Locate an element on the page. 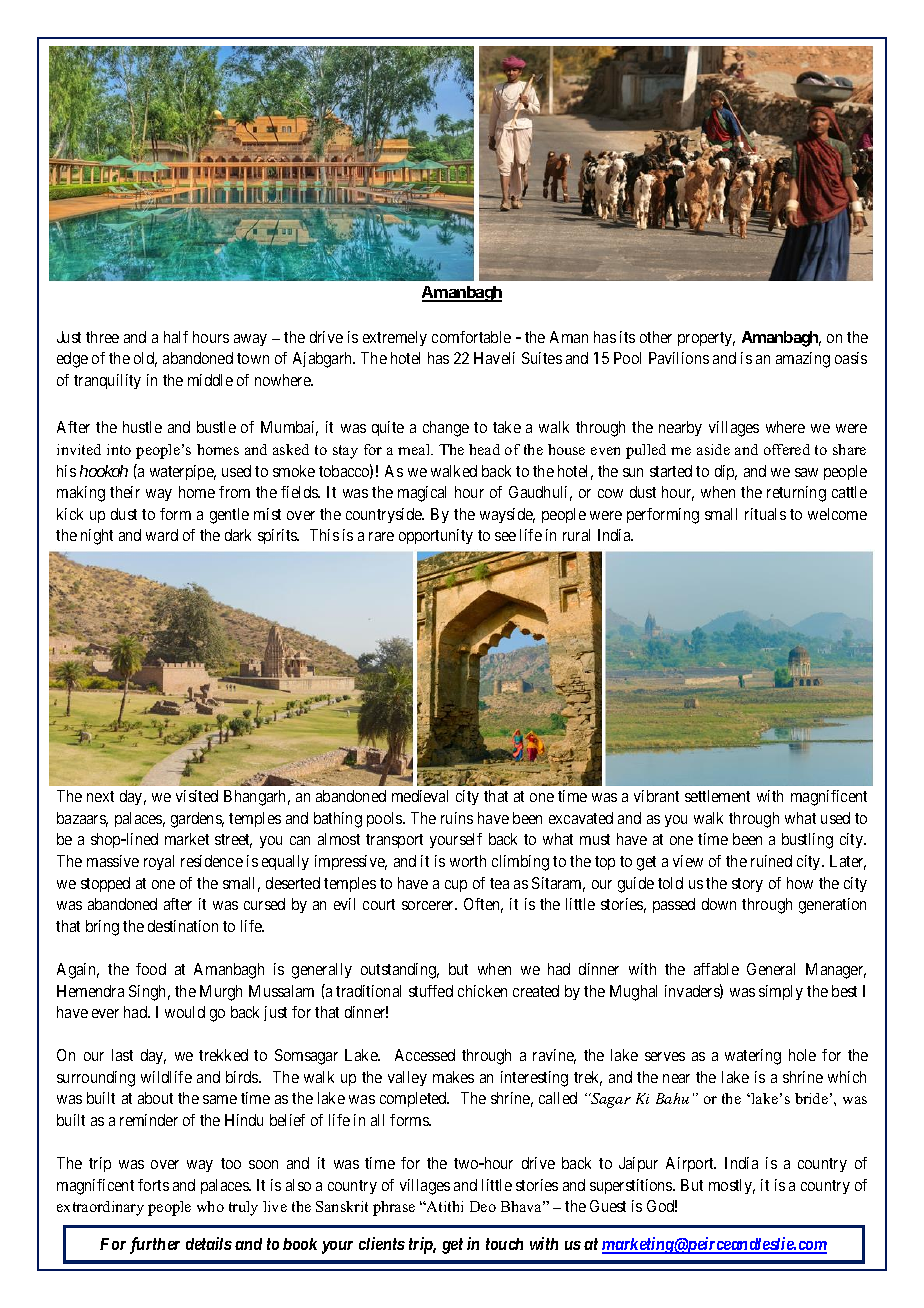 The width and height of the page is (924, 1308). further is located at coordinates (155, 1245).
